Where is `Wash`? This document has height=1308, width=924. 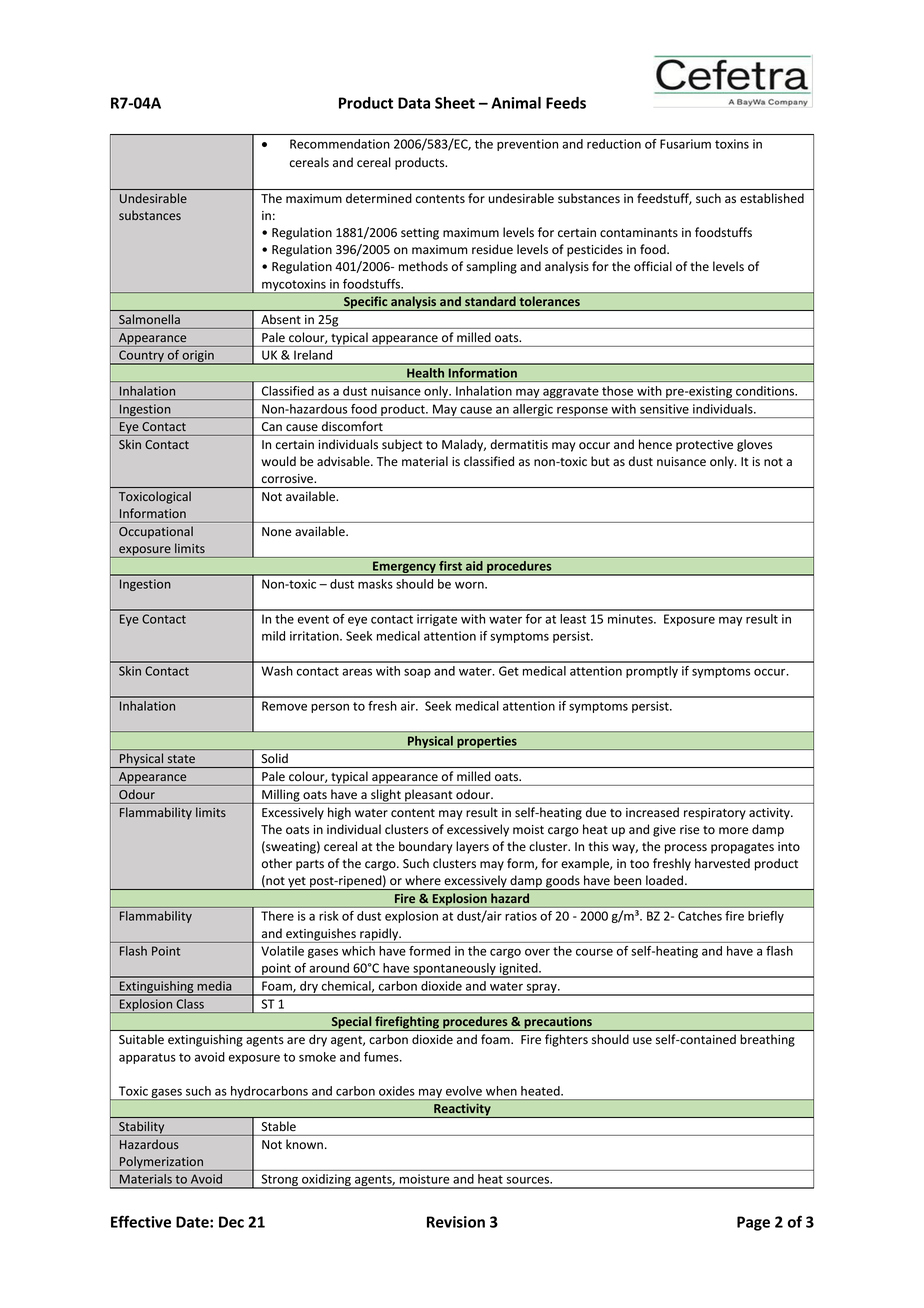 Wash is located at coordinates (277, 671).
